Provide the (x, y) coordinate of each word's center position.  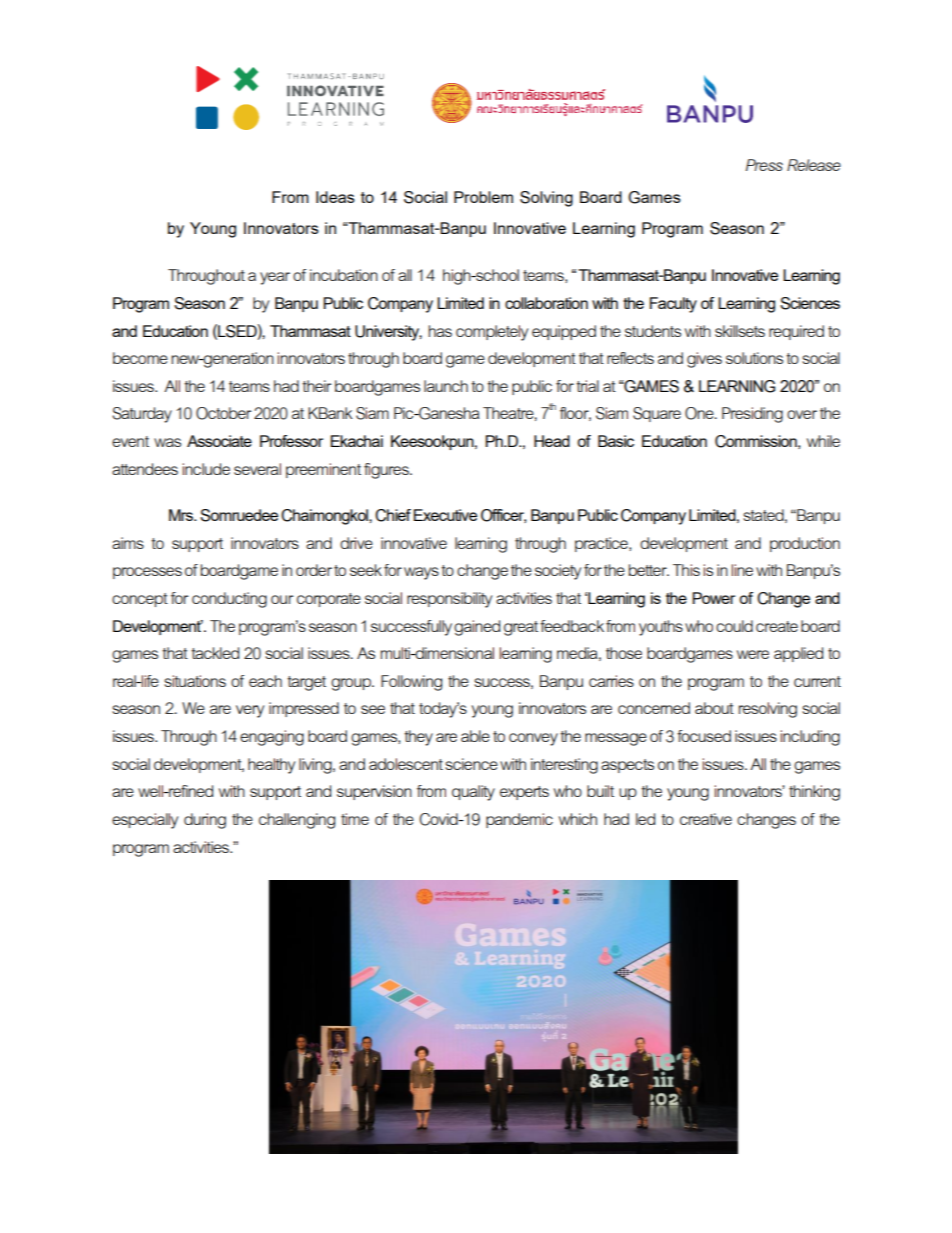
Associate (219, 441)
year (275, 278)
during (205, 821)
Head (552, 441)
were (753, 654)
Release (814, 165)
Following (411, 683)
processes (147, 573)
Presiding (752, 415)
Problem (483, 197)
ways (421, 573)
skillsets (740, 331)
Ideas (335, 197)
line (742, 570)
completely (492, 333)
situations (195, 681)
